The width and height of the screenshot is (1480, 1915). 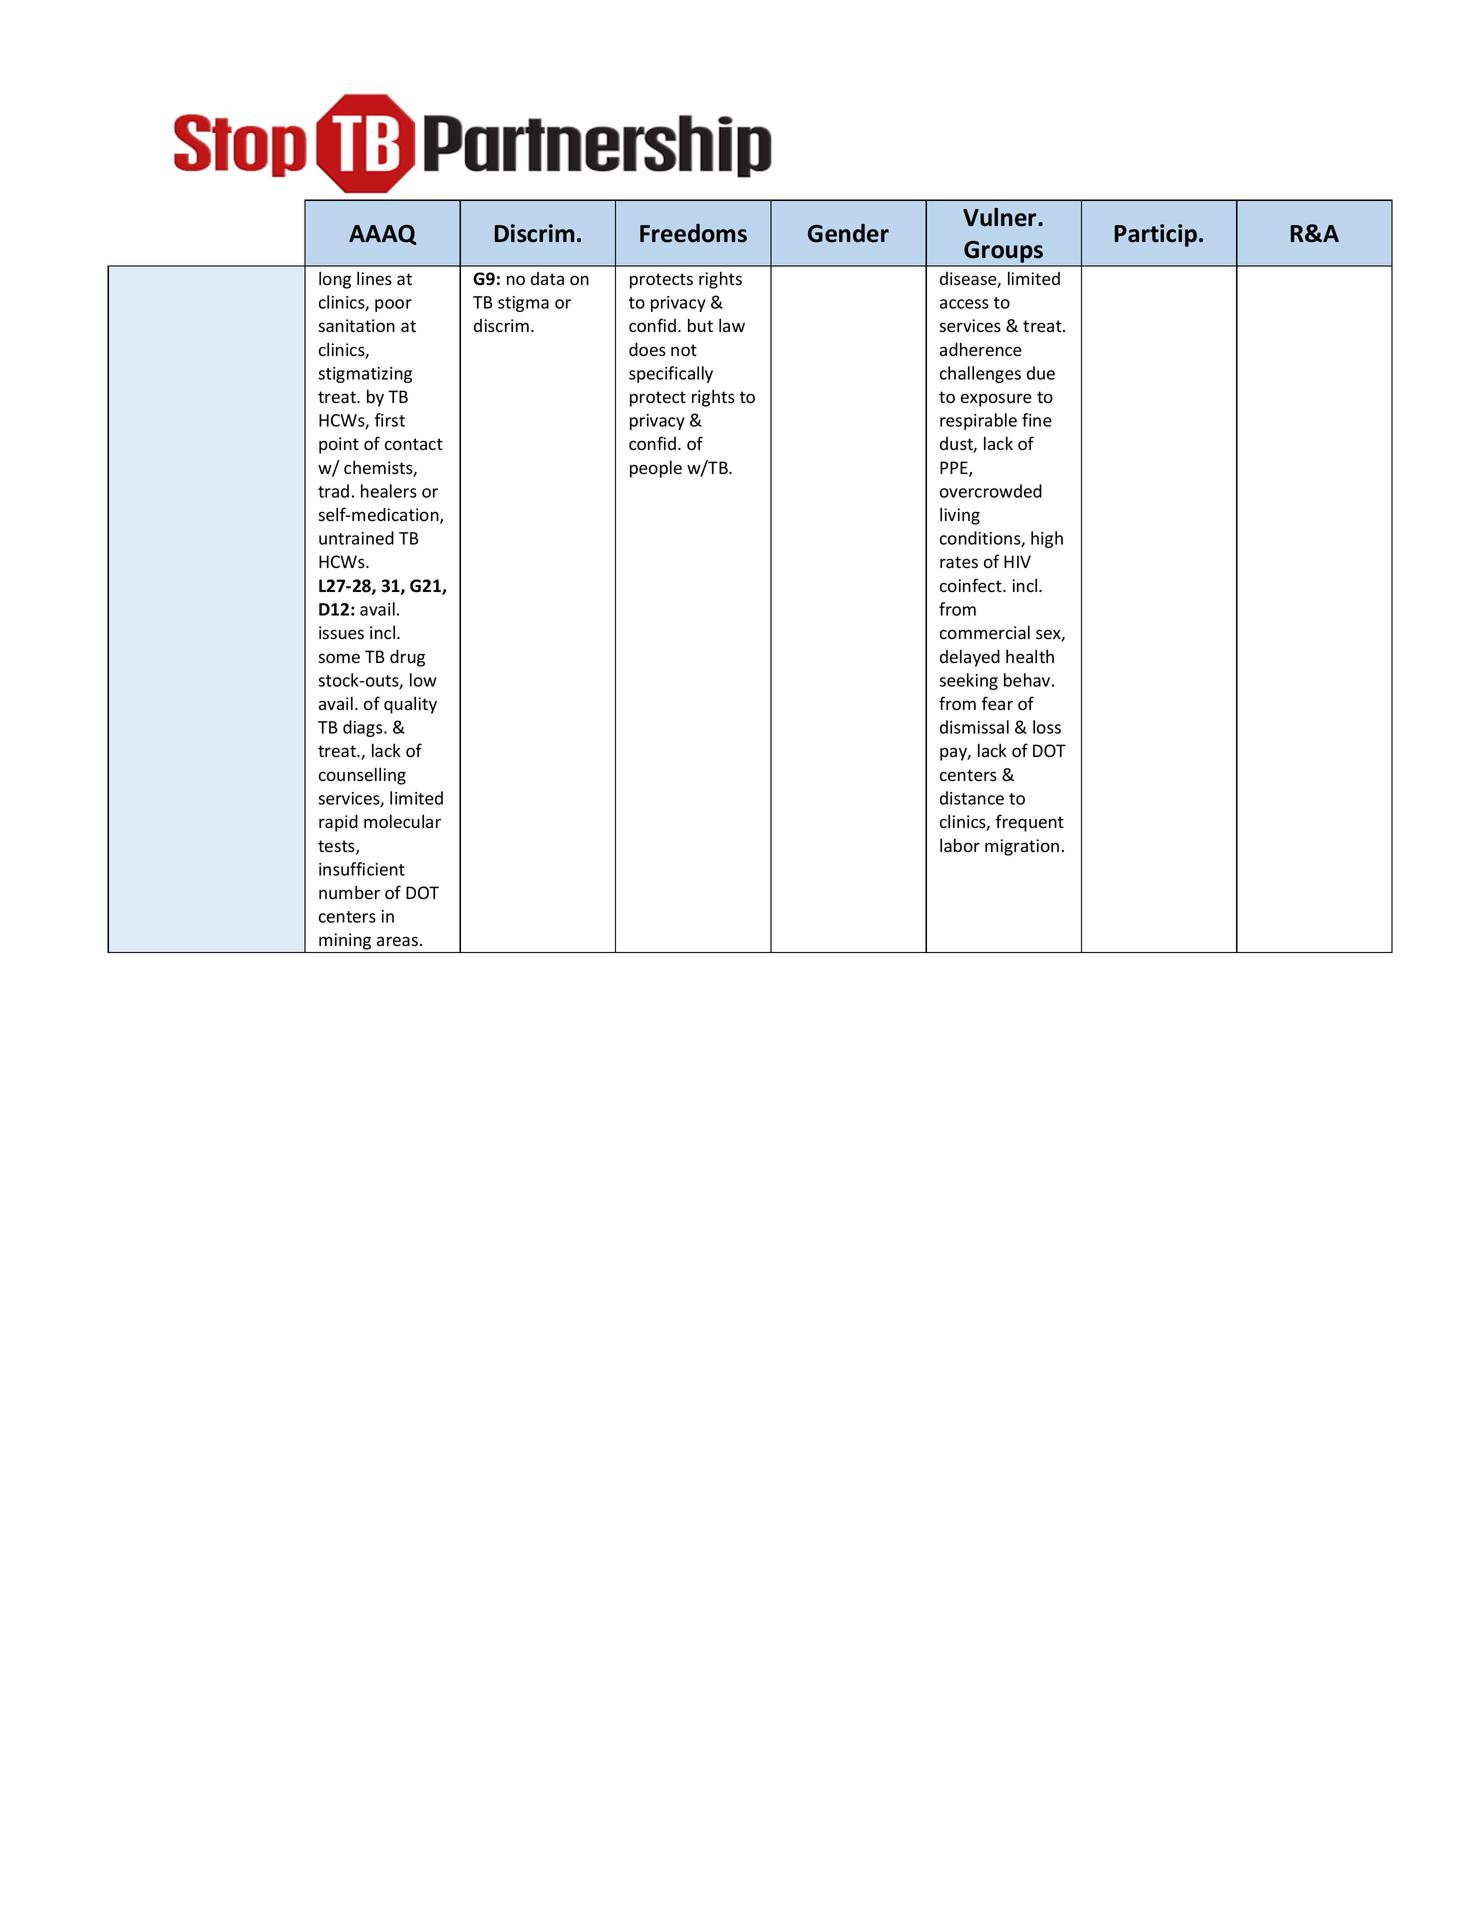 What do you see at coordinates (1157, 235) in the screenshot?
I see `Particip` at bounding box center [1157, 235].
